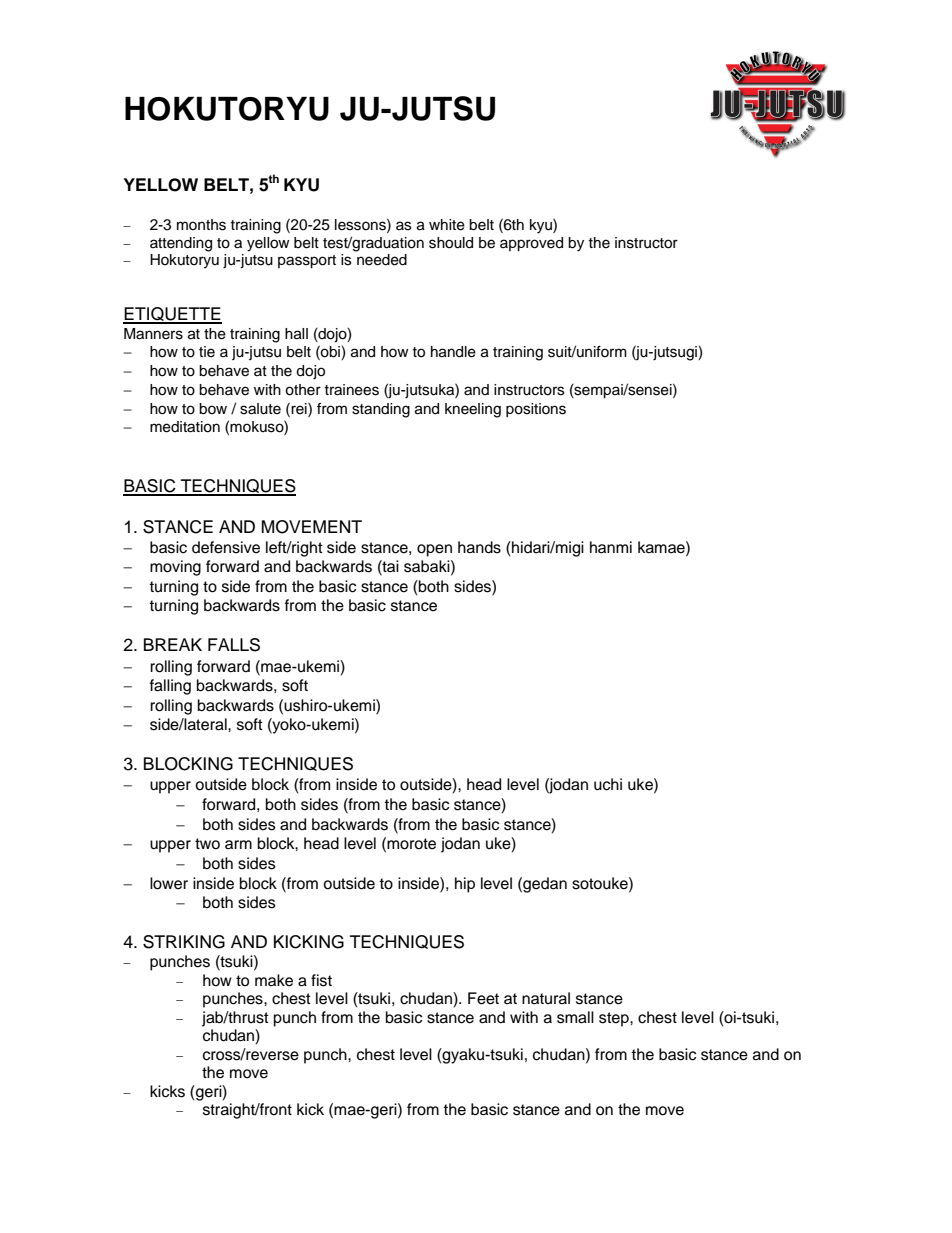 This image has width=952, height=1233. What do you see at coordinates (184, 942) in the image?
I see `STRIKING` at bounding box center [184, 942].
